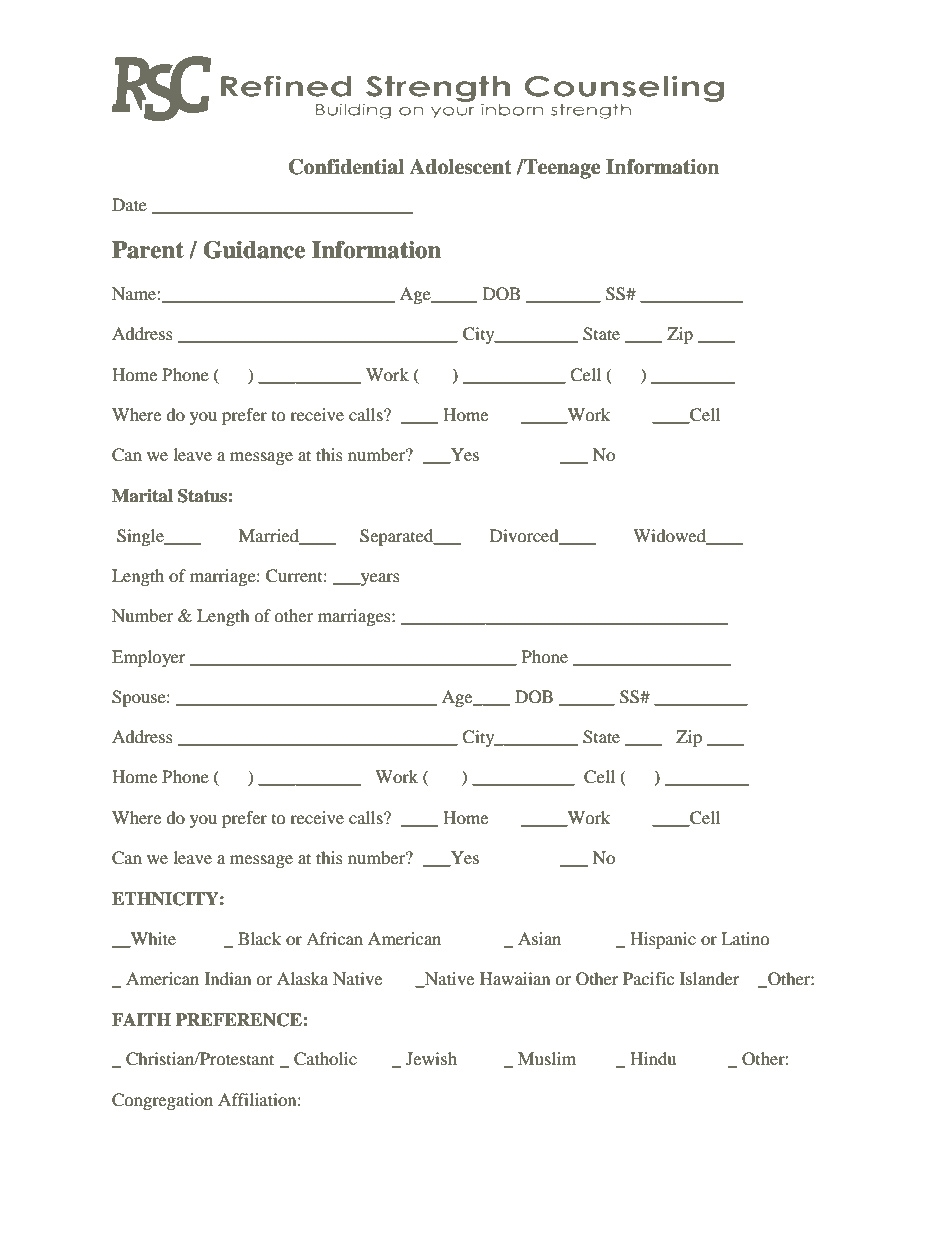  What do you see at coordinates (129, 204) in the page?
I see `Date` at bounding box center [129, 204].
